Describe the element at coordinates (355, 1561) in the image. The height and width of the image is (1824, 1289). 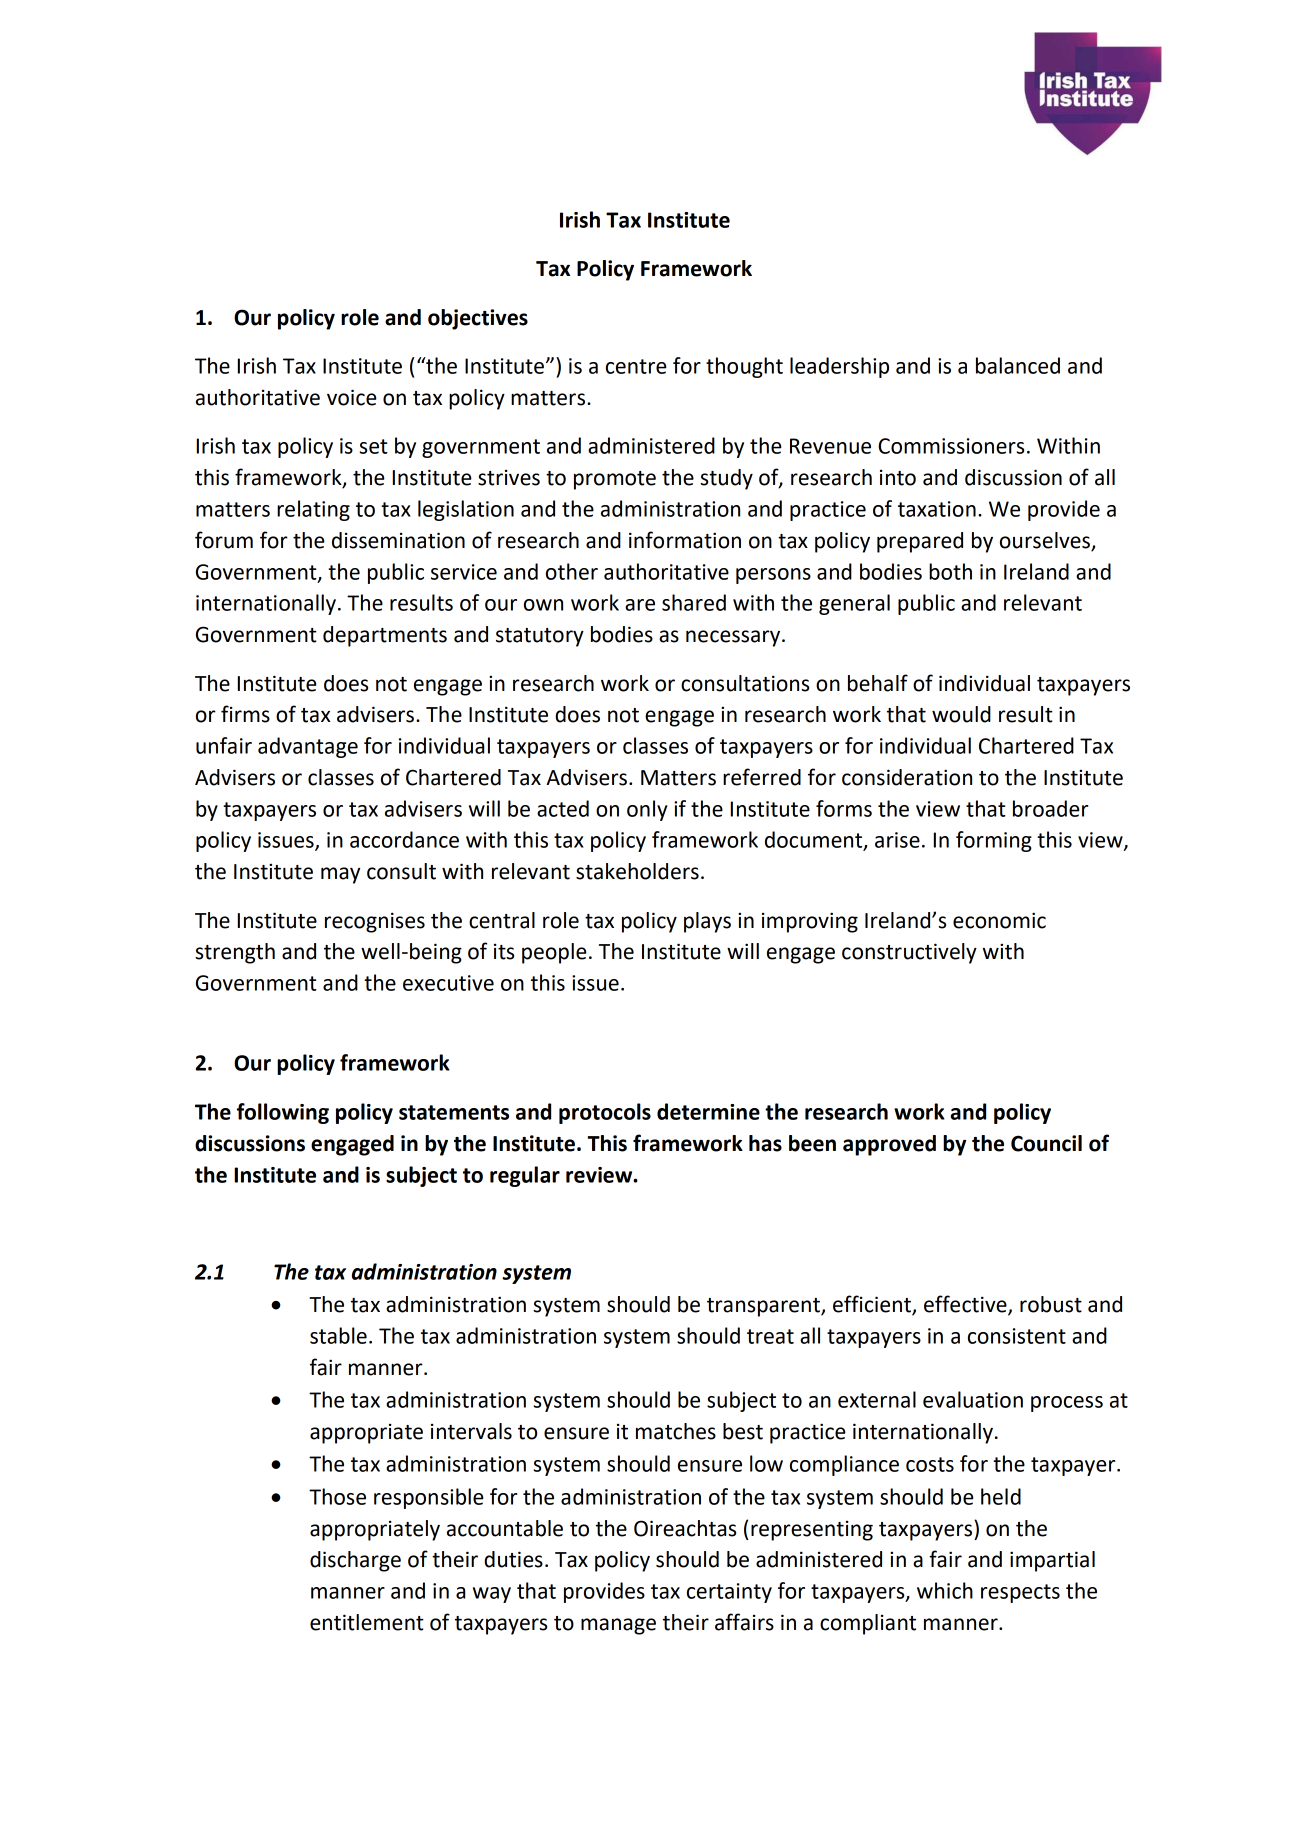
I see `discharge` at that location.
